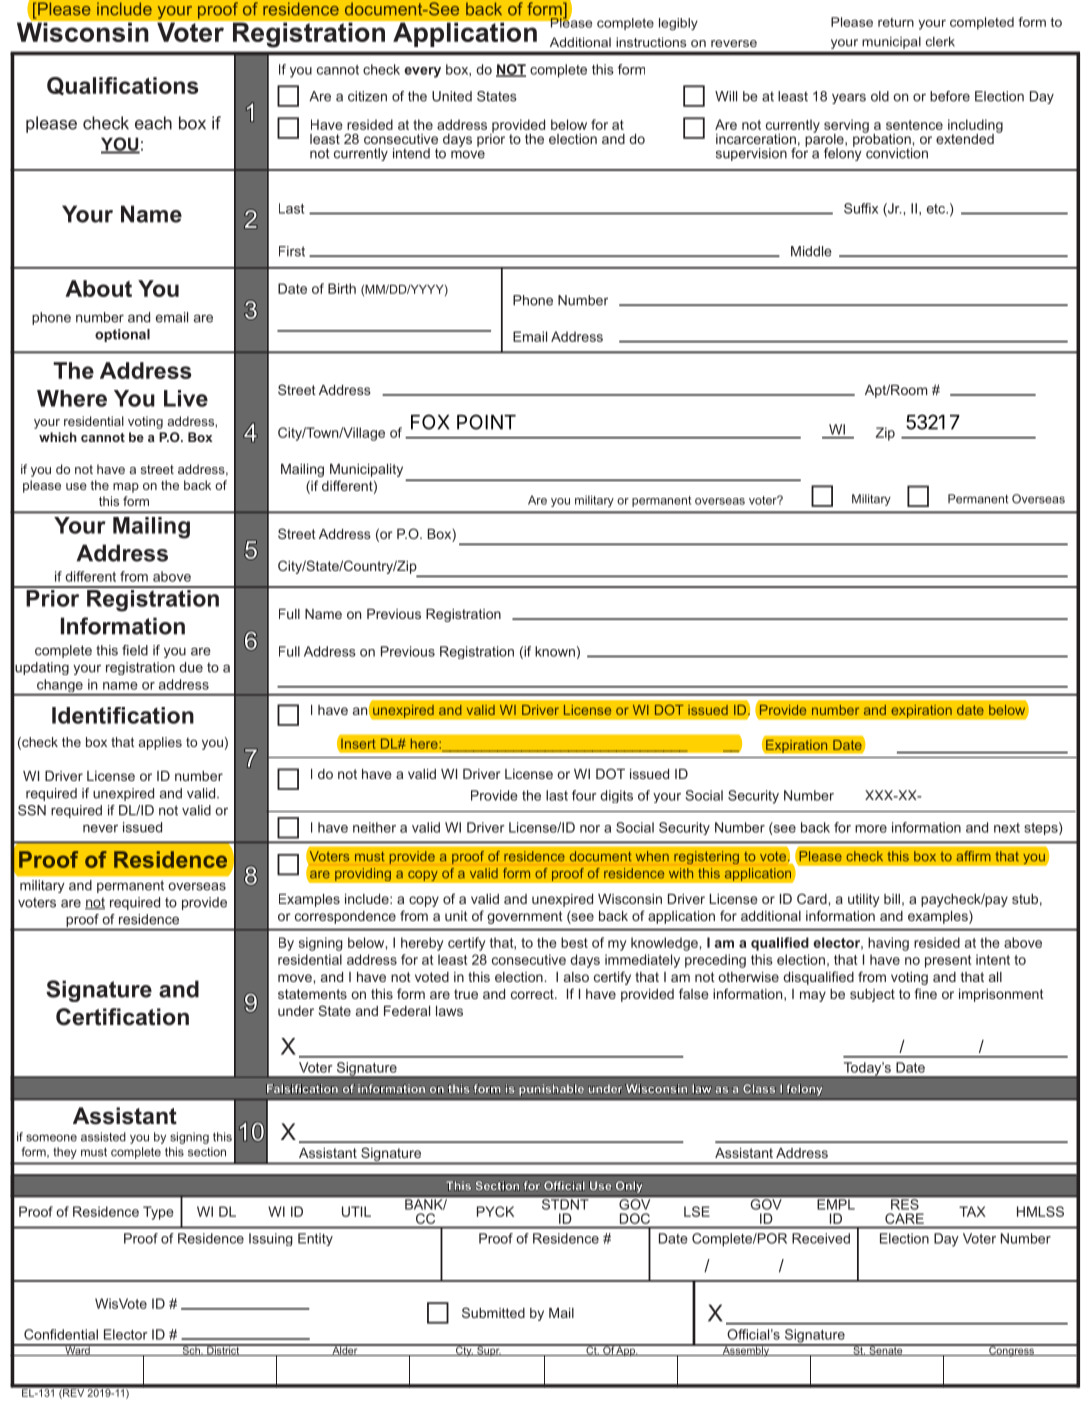 This screenshot has width=1089, height=1409. Describe the element at coordinates (100, 828) in the screenshot. I see `never` at that location.
